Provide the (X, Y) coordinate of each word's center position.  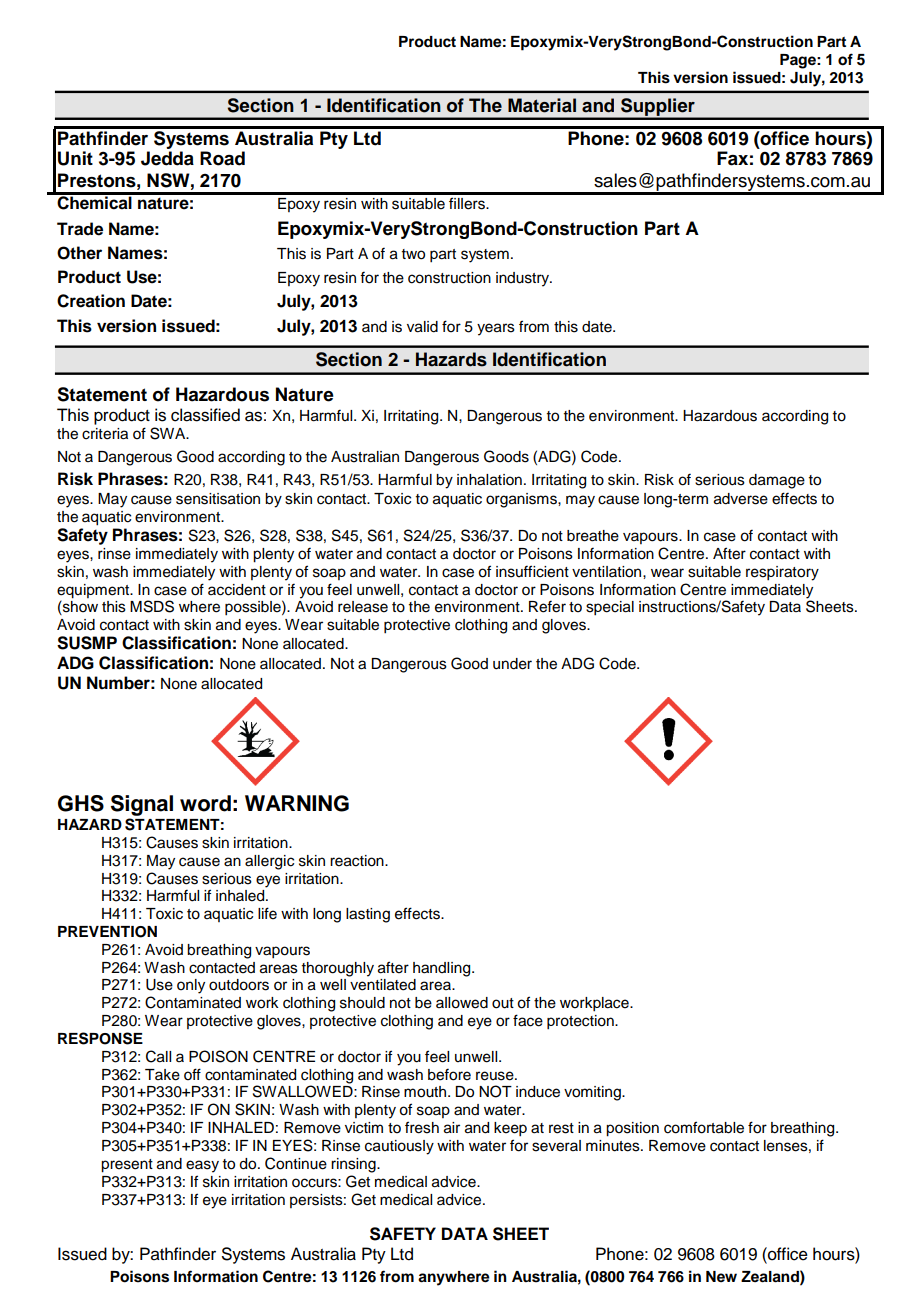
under (512, 664)
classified (205, 415)
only (191, 986)
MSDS (152, 606)
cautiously (399, 1147)
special (610, 608)
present (127, 1166)
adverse (741, 499)
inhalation (489, 480)
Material (542, 105)
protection (581, 1022)
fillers (468, 203)
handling (443, 969)
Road (222, 158)
